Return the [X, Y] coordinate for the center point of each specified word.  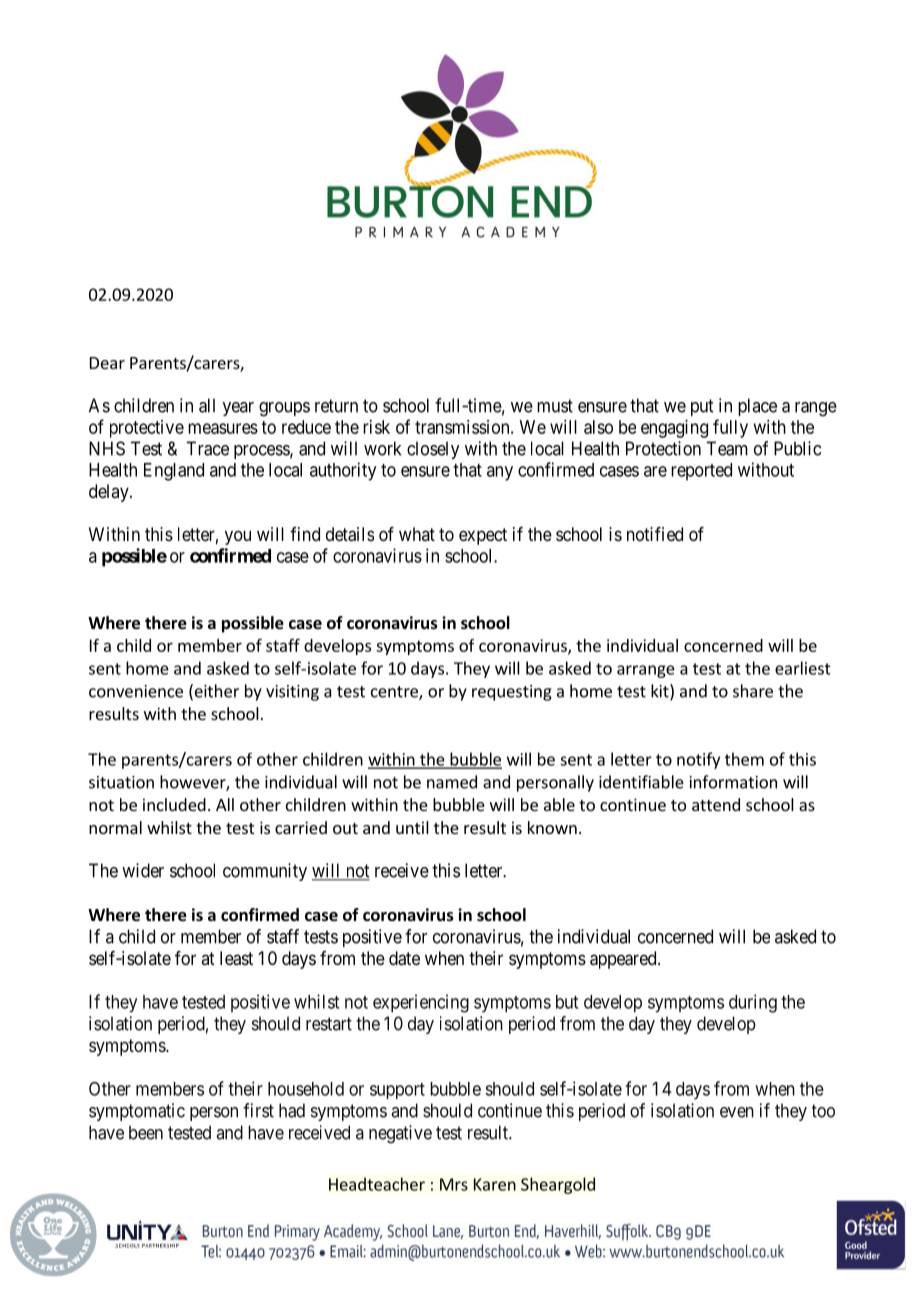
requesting [512, 693]
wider [143, 870]
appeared [624, 960]
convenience [136, 691]
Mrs [454, 1184]
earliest [803, 668]
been [146, 1132]
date [404, 958]
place [757, 407]
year [238, 409]
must [555, 406]
